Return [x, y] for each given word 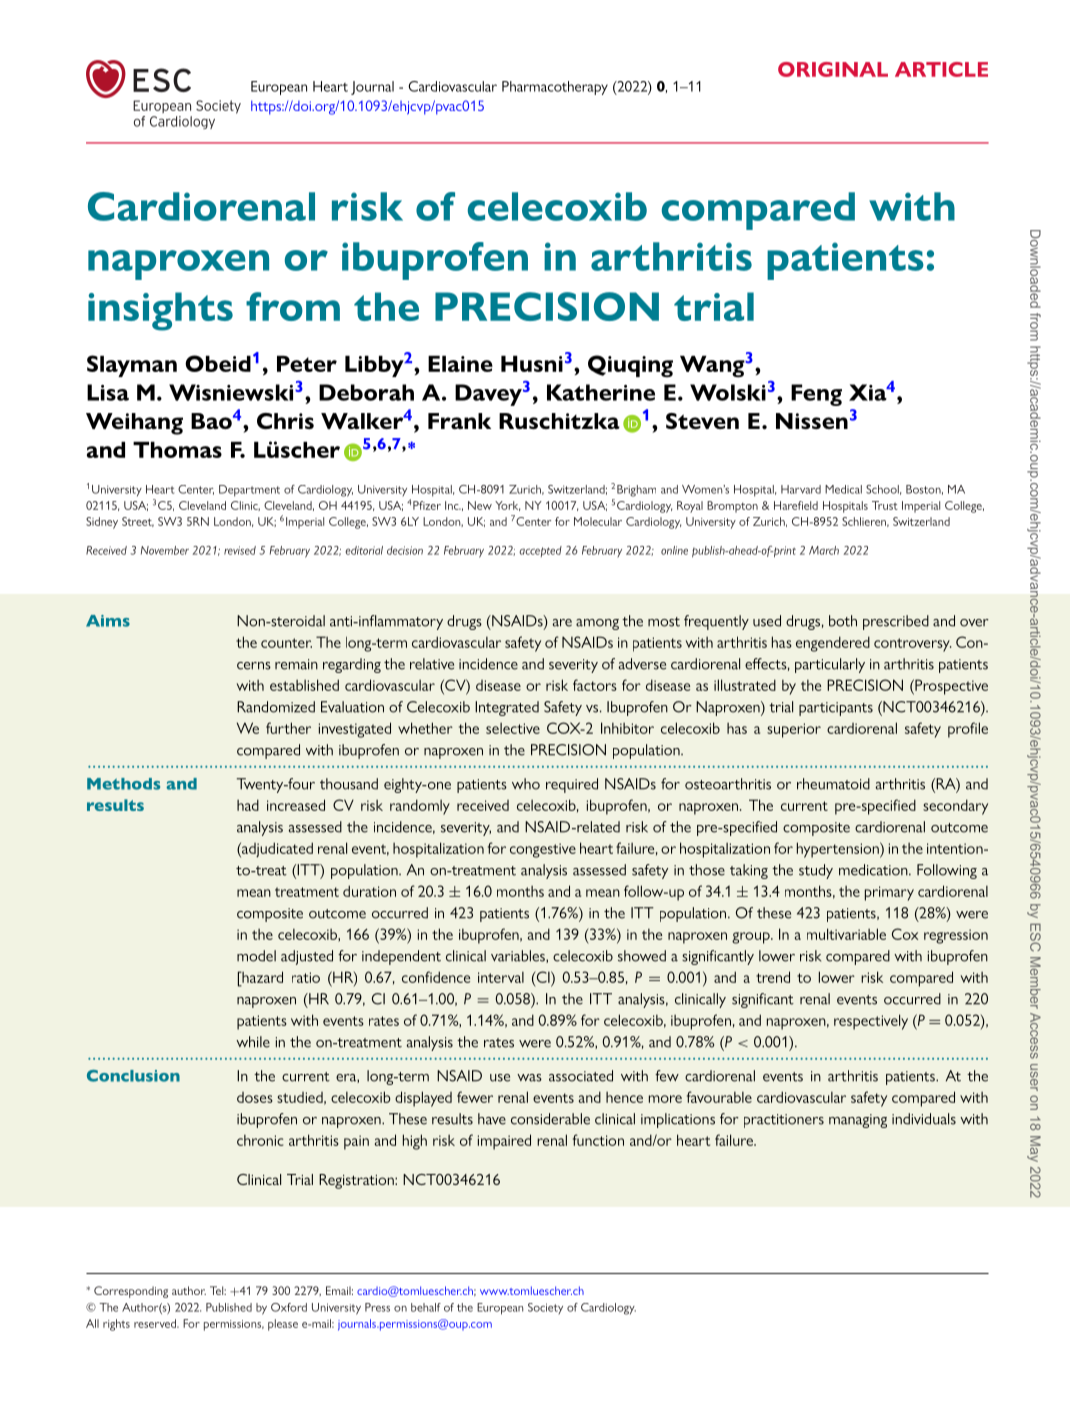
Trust [885, 505]
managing [858, 1121]
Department [249, 491]
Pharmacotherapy [555, 88]
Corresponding [131, 1292]
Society [545, 1308]
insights [160, 311]
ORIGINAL [833, 69]
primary [889, 893]
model [256, 956]
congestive [543, 850]
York [507, 506]
